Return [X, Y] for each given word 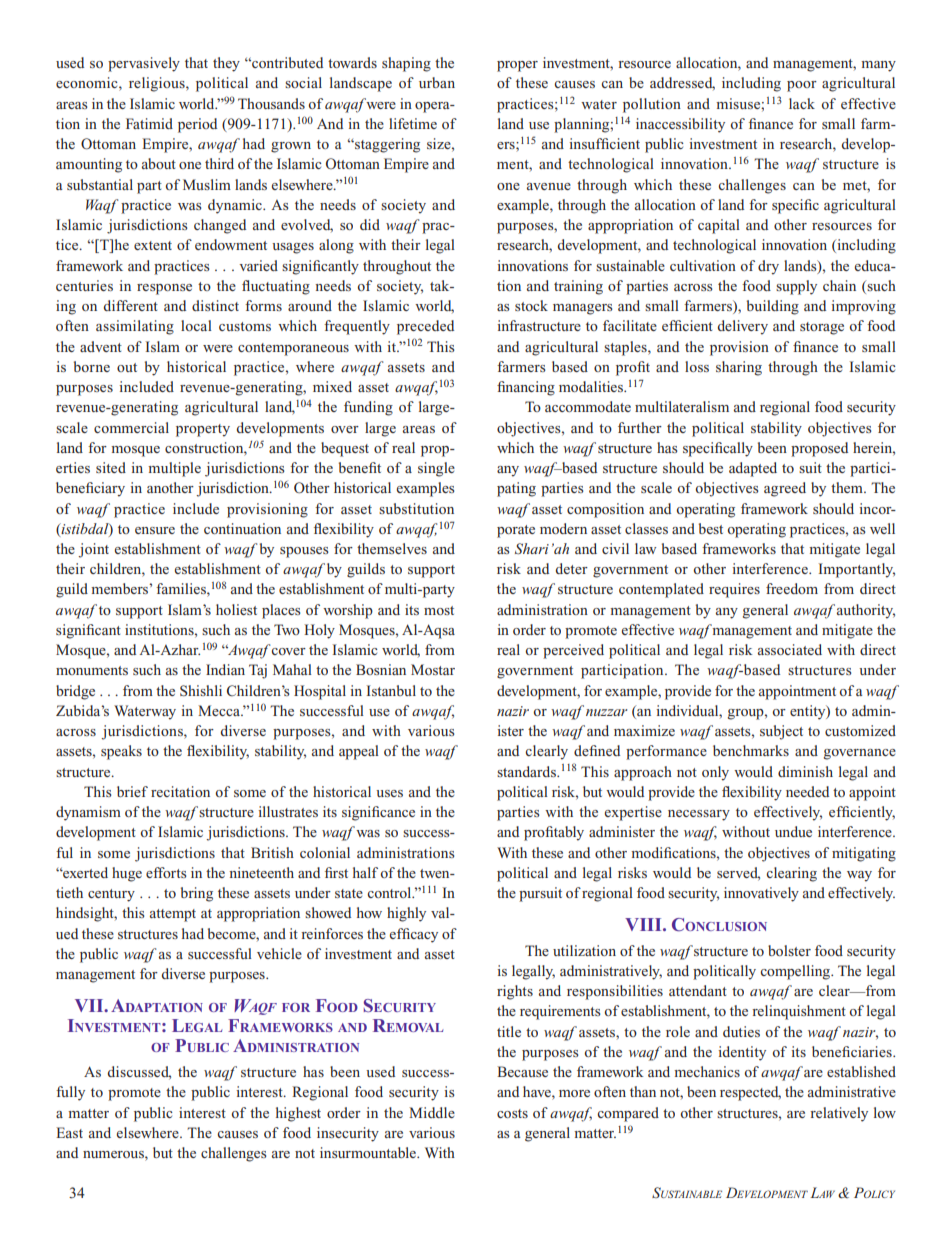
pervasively [144, 64]
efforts [166, 872]
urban [437, 82]
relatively [839, 1114]
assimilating [135, 327]
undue [793, 831]
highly [406, 914]
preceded [425, 327]
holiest [236, 609]
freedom [792, 588]
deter [572, 568]
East [69, 1132]
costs [512, 1113]
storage [822, 328]
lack [802, 103]
